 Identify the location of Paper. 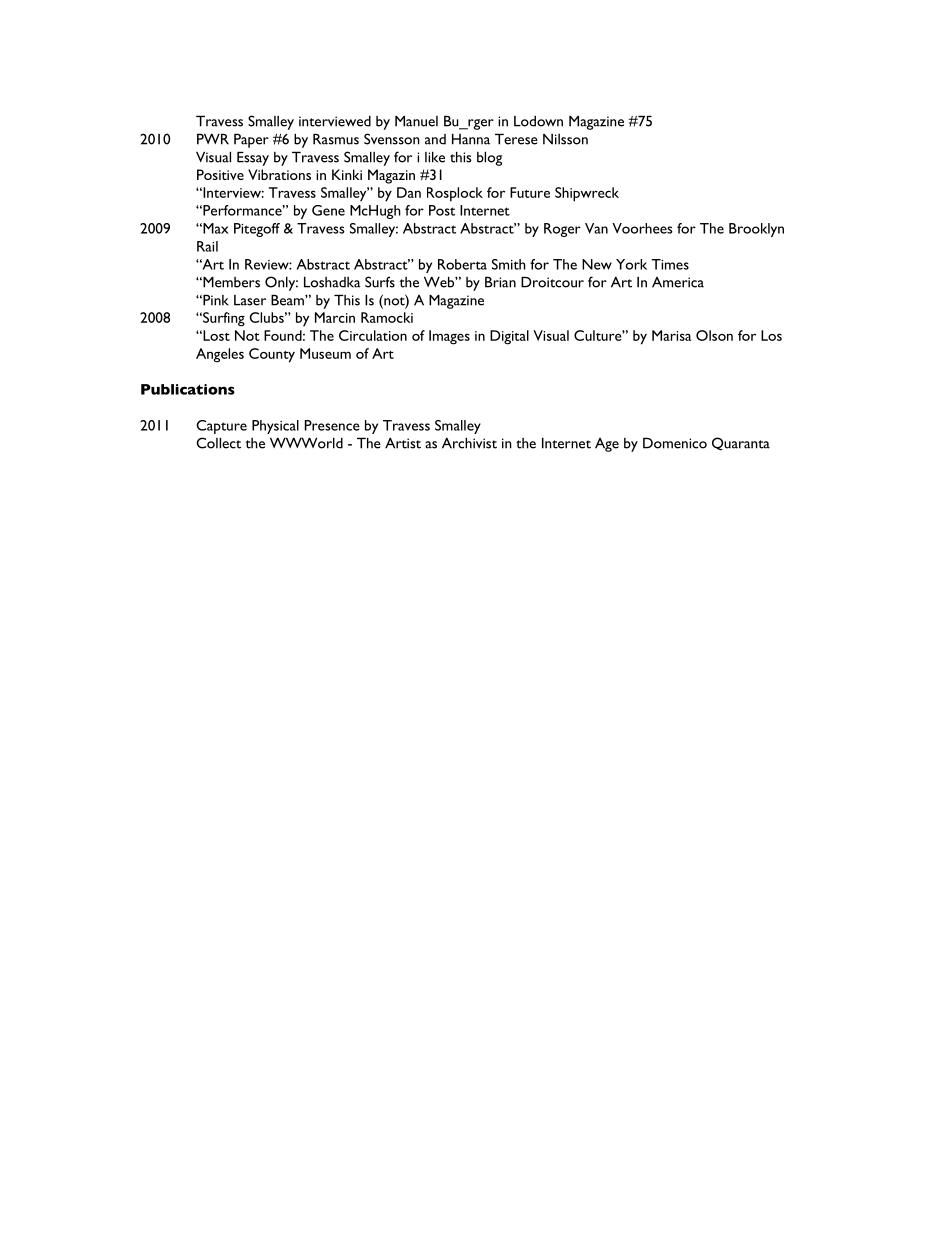
(251, 140).
